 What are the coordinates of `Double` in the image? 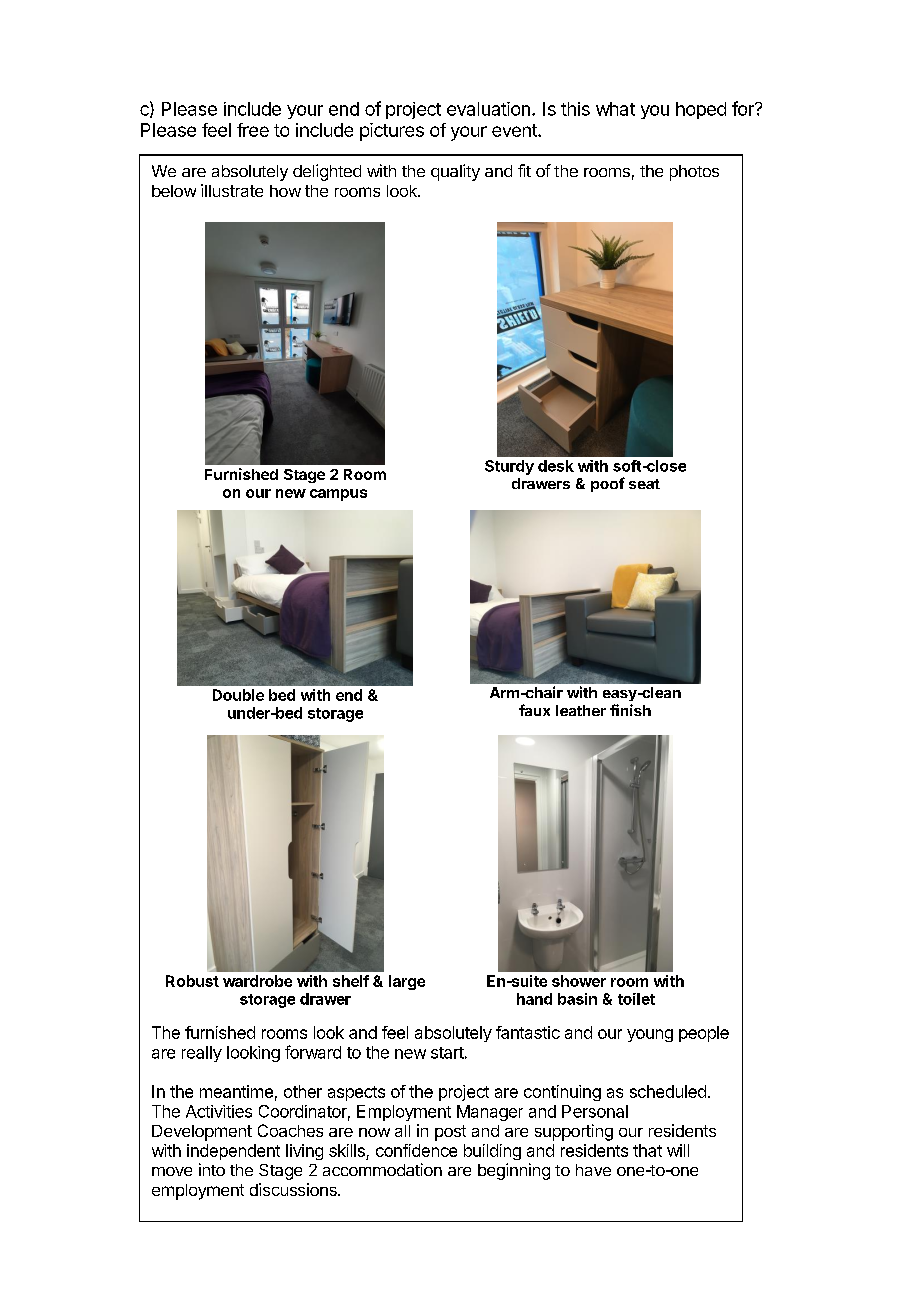 It's located at (238, 695).
